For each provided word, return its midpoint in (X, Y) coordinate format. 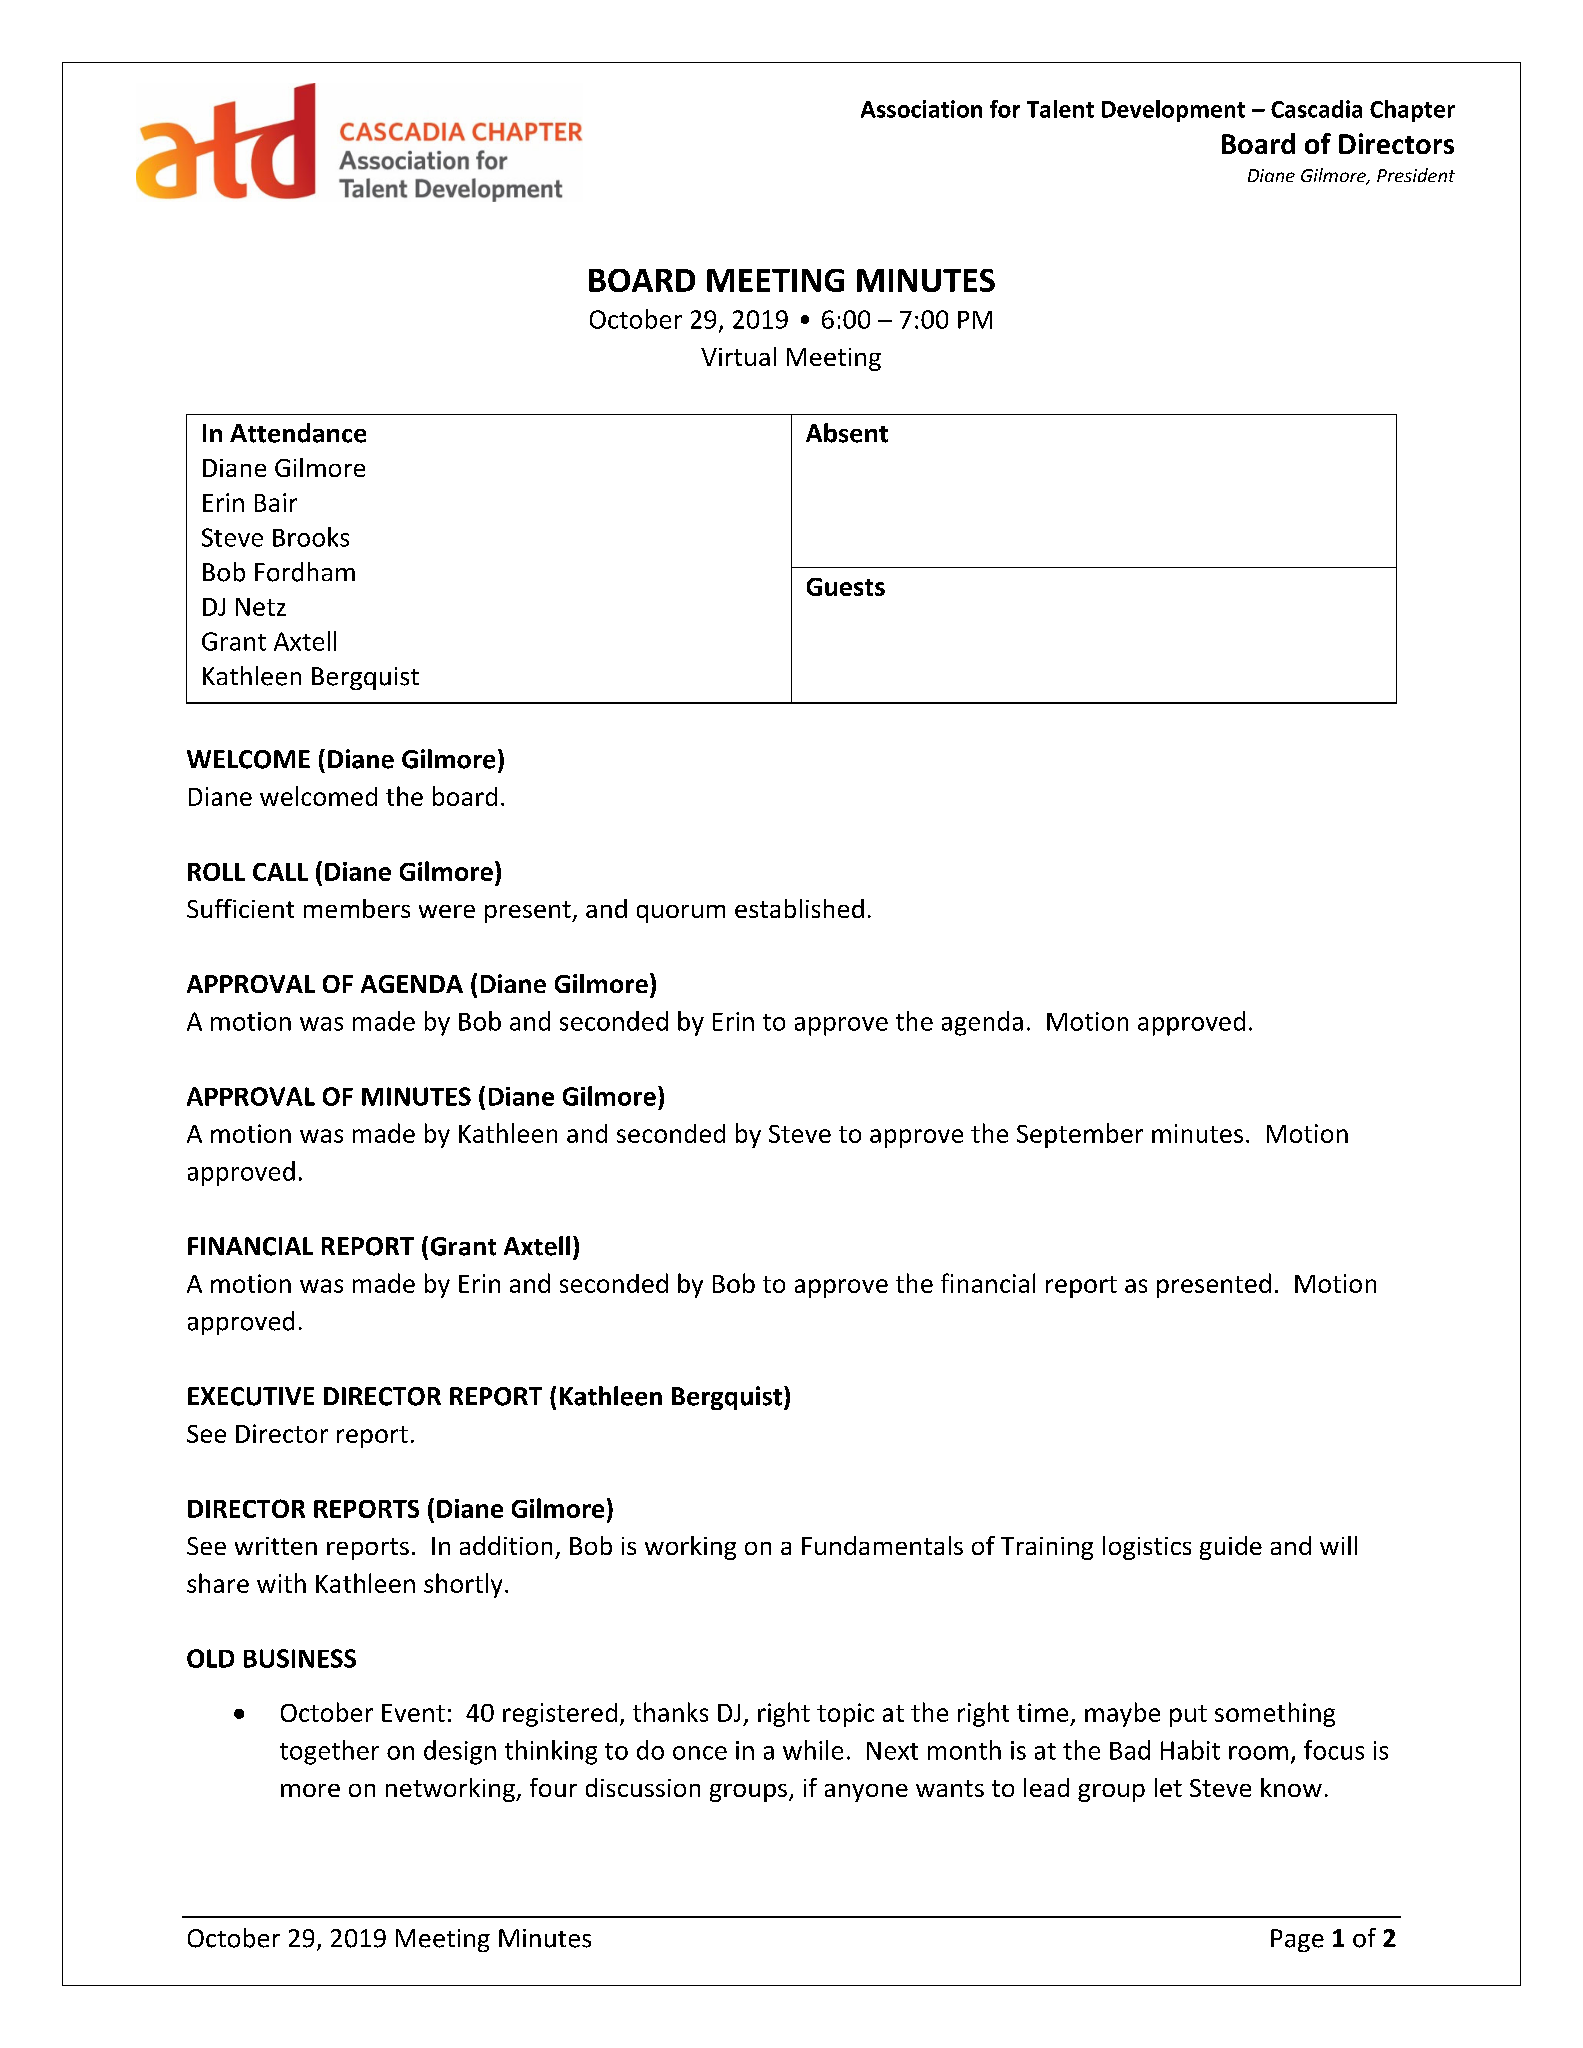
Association (921, 109)
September (1080, 1135)
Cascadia (1316, 109)
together (329, 1752)
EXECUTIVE (251, 1396)
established (799, 908)
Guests (846, 587)
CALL (280, 872)
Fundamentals (882, 1545)
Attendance (298, 433)
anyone (866, 1793)
